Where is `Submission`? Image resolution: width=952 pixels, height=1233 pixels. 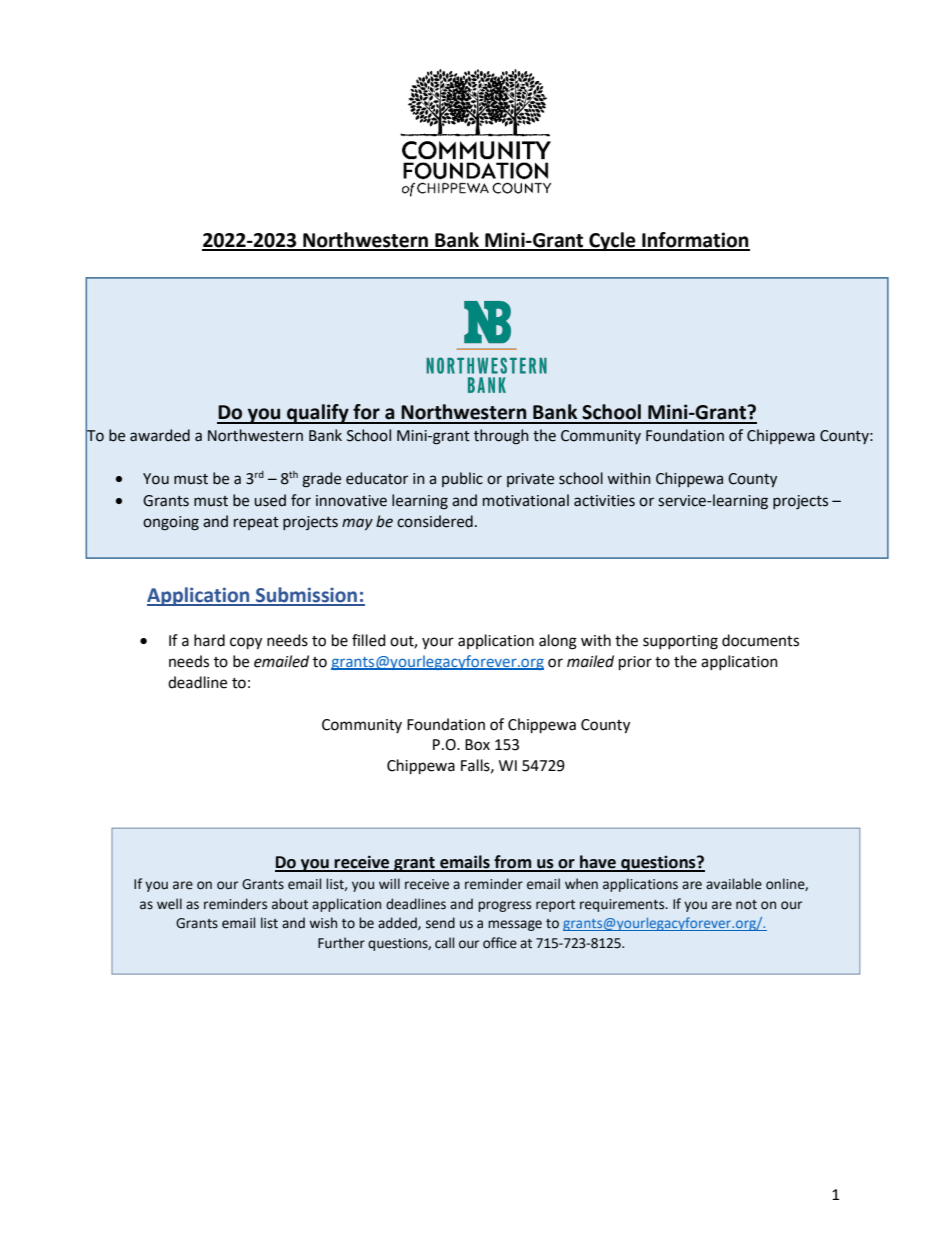
Submission is located at coordinates (307, 596).
